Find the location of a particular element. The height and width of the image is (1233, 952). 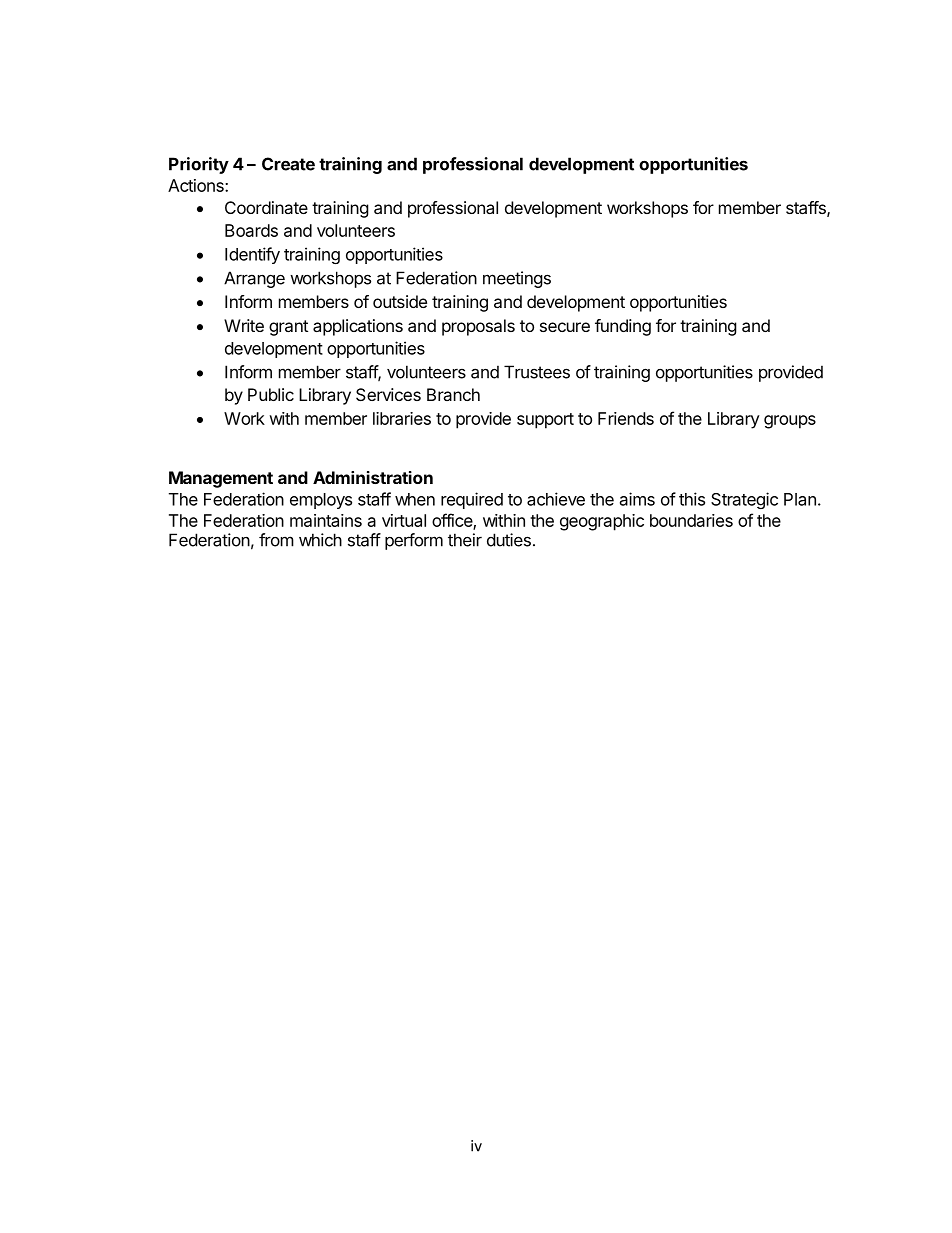

outside is located at coordinates (400, 301).
